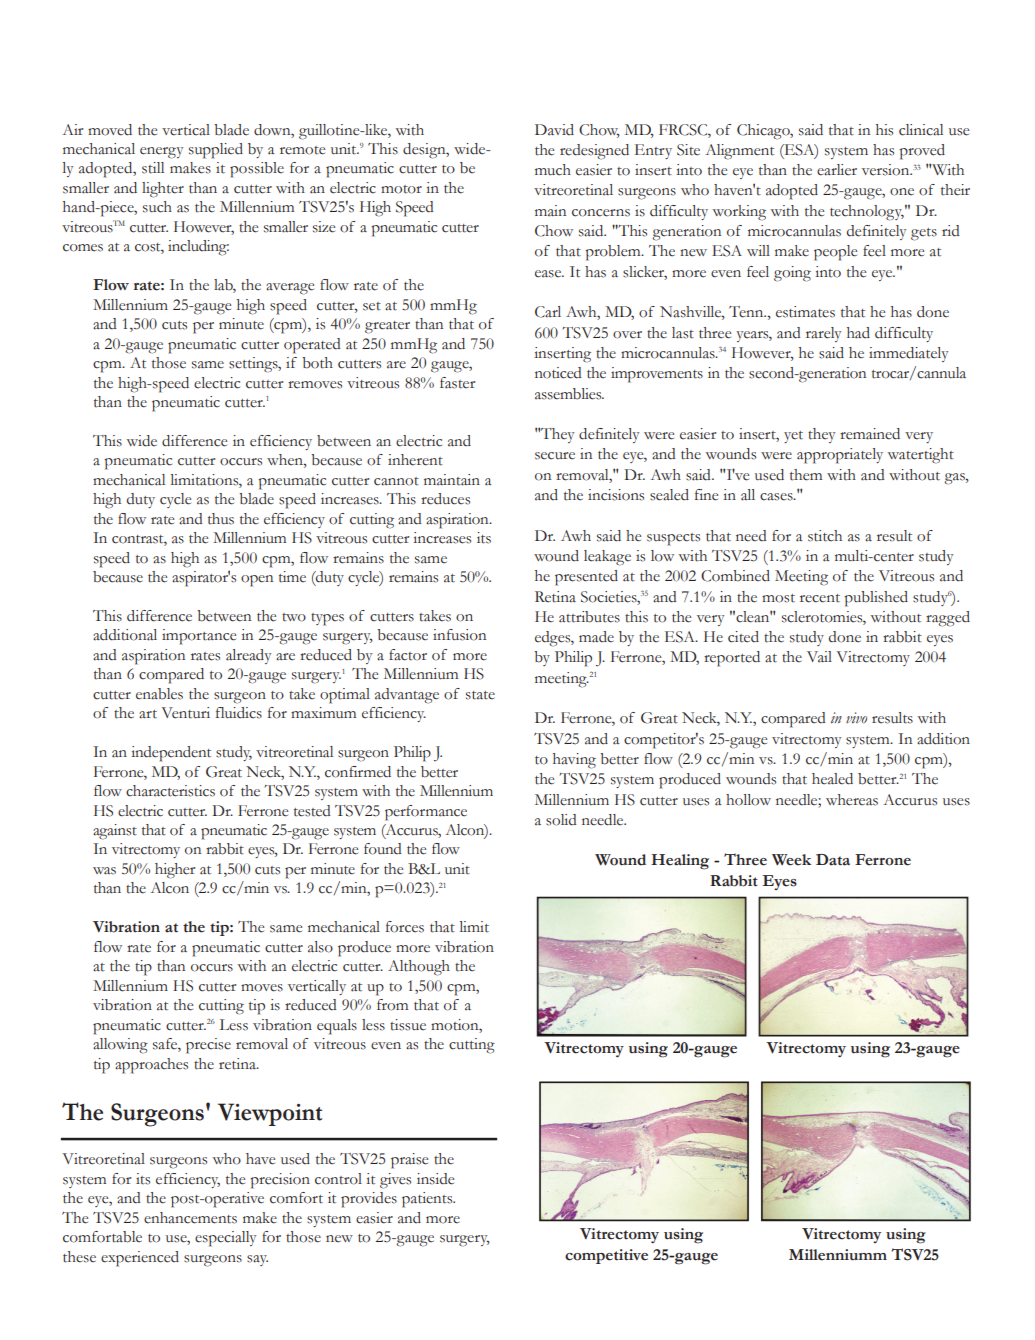 Image resolution: width=1035 pixels, height=1340 pixels. Describe the element at coordinates (555, 456) in the screenshot. I see `secure` at that location.
